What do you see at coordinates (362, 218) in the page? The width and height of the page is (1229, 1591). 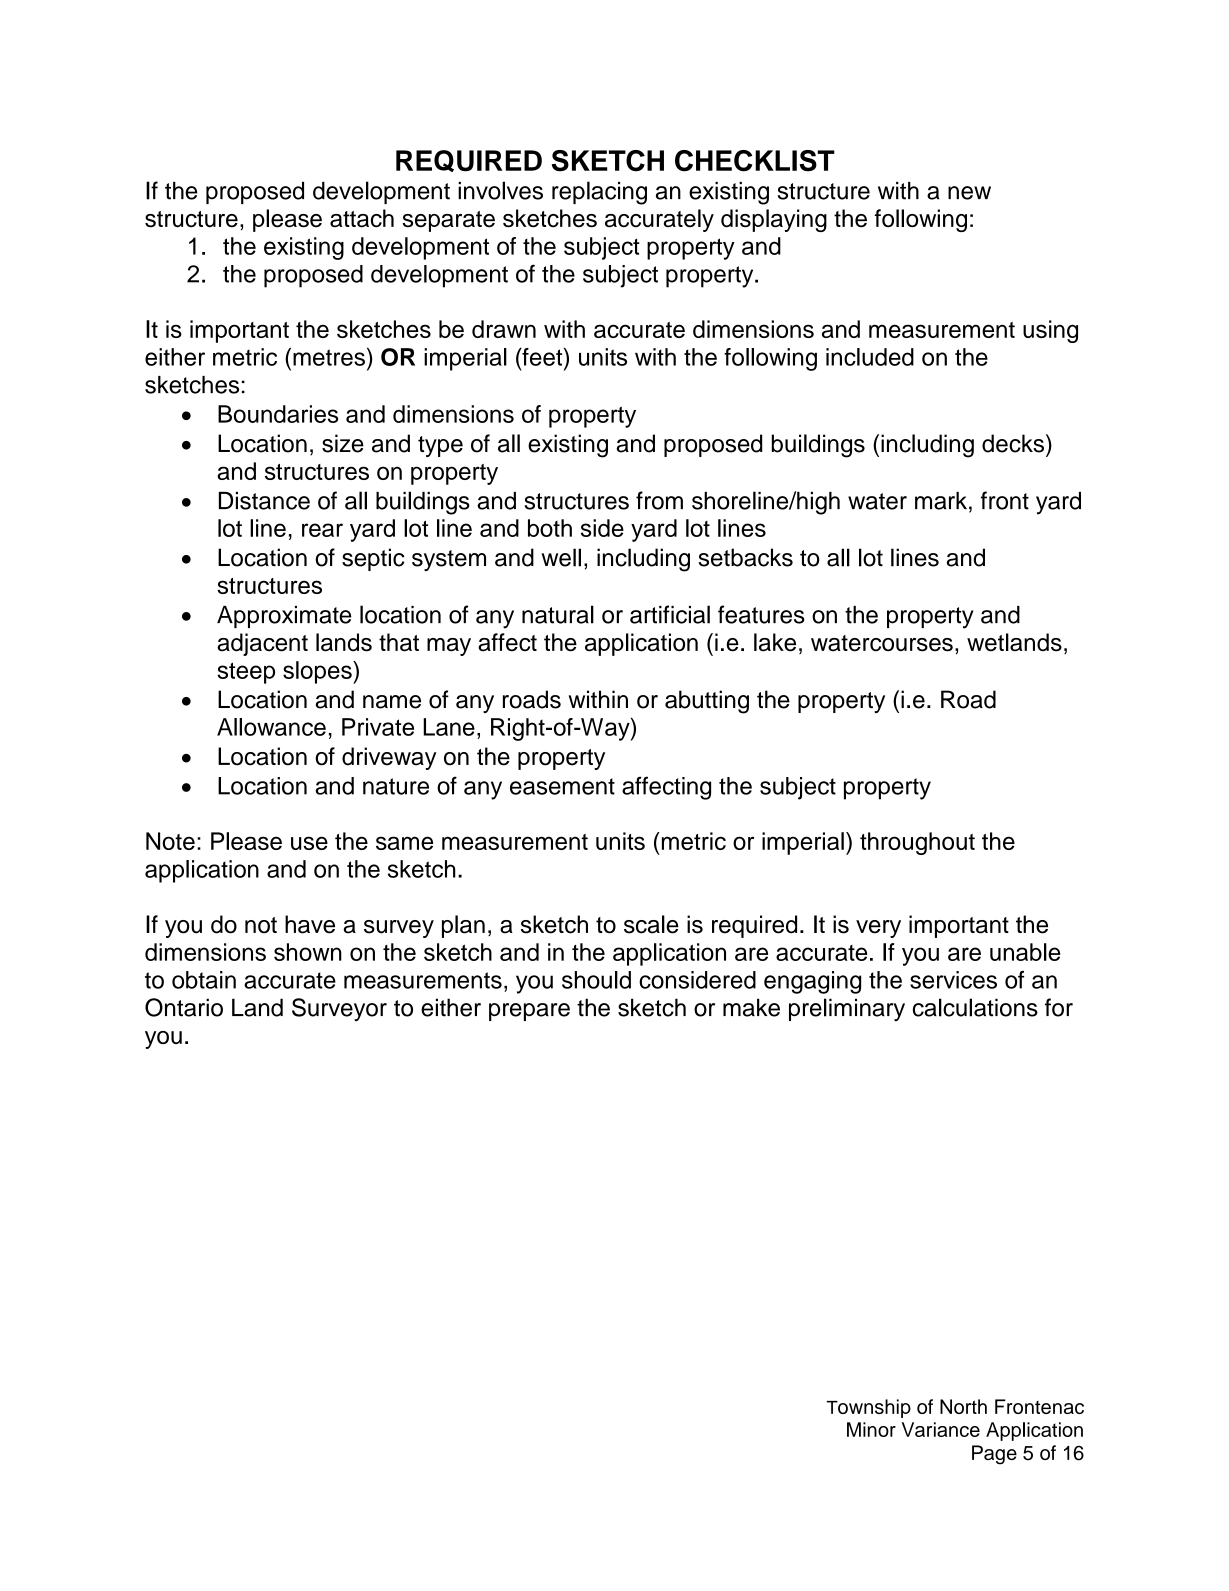 I see `attach` at bounding box center [362, 218].
